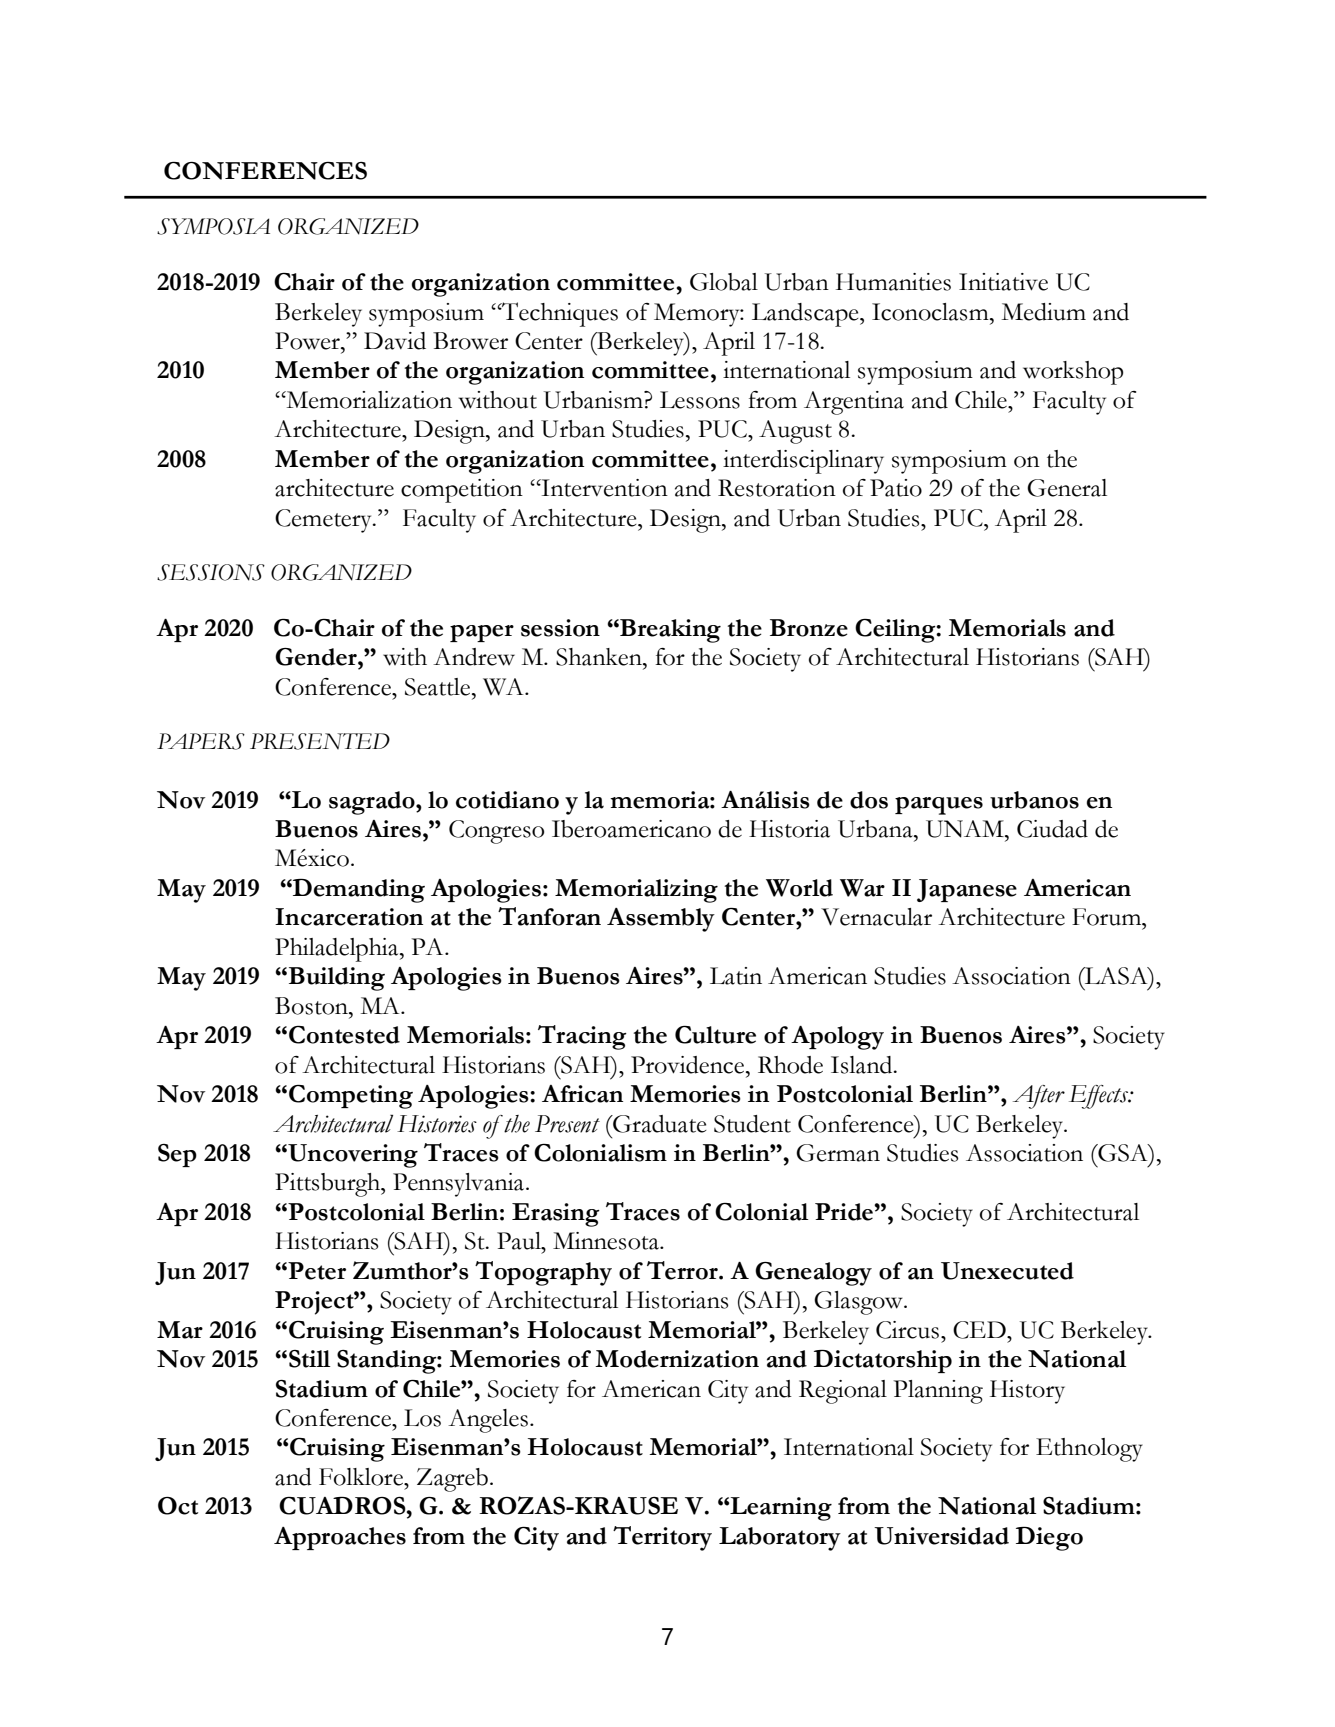 This image has width=1335, height=1727. Describe the element at coordinates (1003, 282) in the image. I see `Initiative` at that location.
